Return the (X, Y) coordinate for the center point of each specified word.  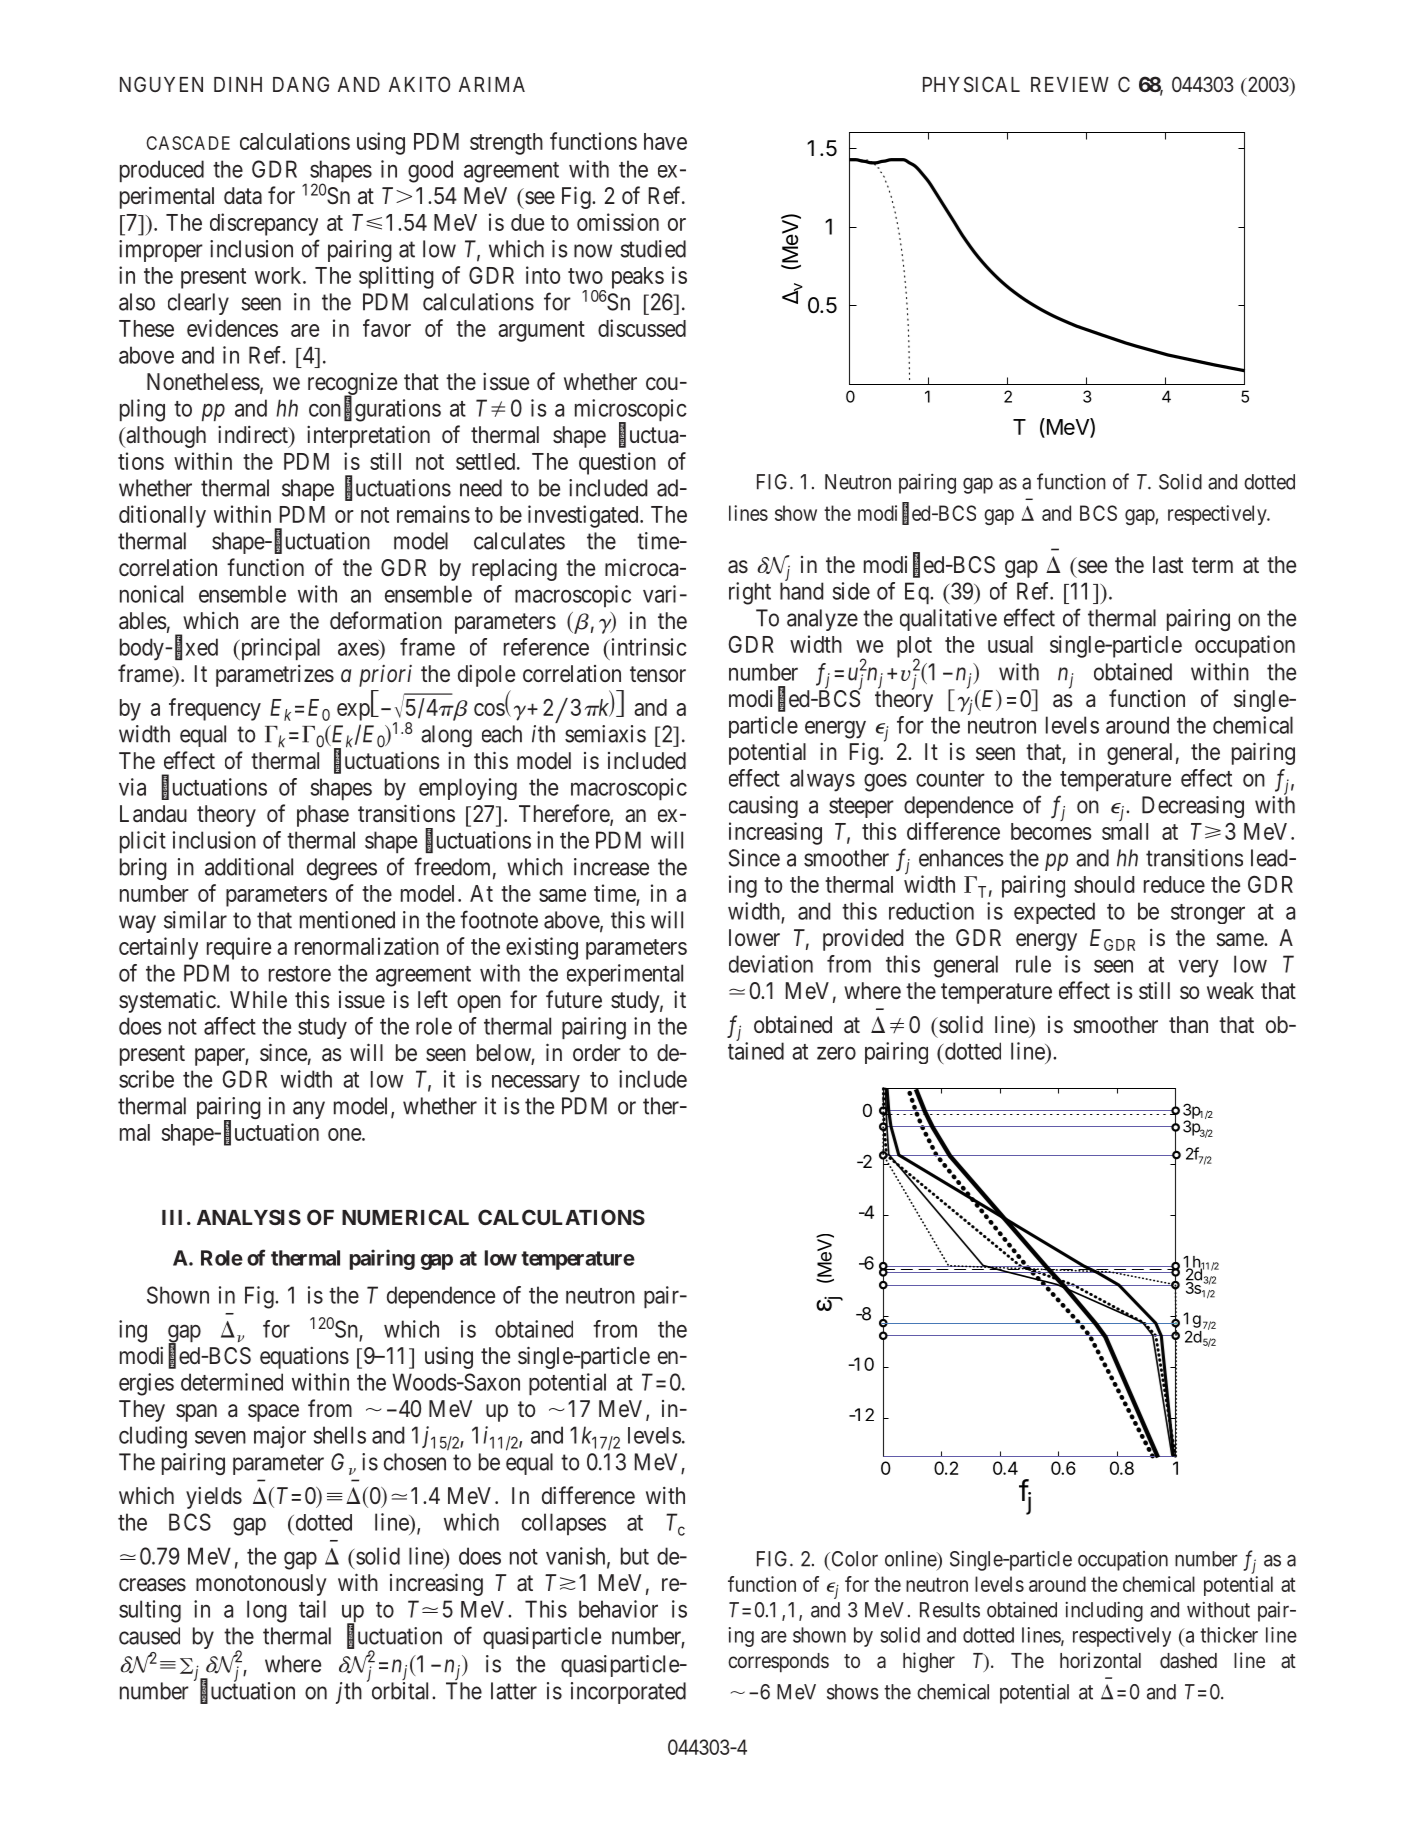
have (665, 141)
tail (312, 1609)
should (1104, 884)
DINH (238, 84)
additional (249, 867)
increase (611, 867)
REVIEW (1070, 84)
